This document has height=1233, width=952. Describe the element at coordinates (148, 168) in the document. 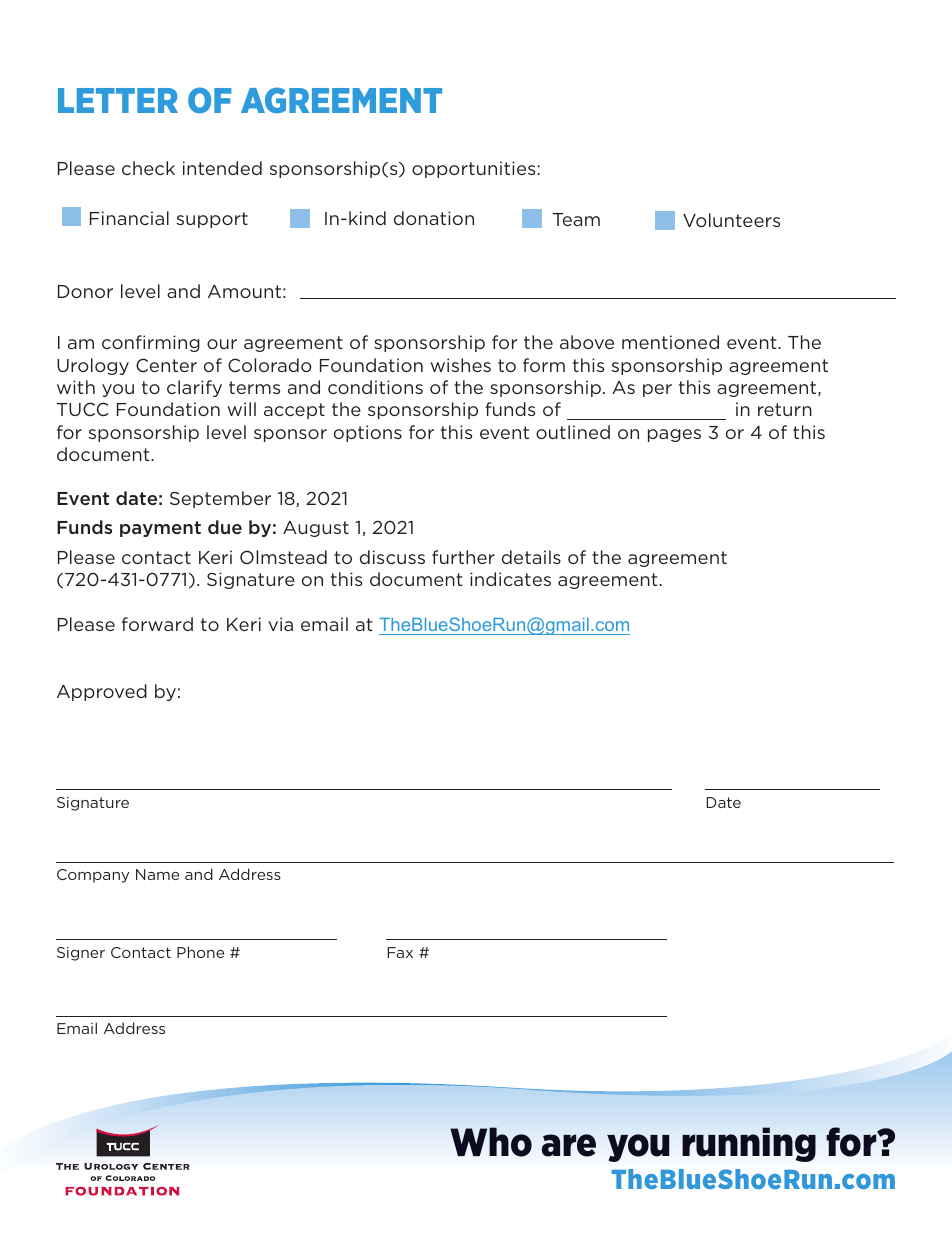

I see `check` at that location.
